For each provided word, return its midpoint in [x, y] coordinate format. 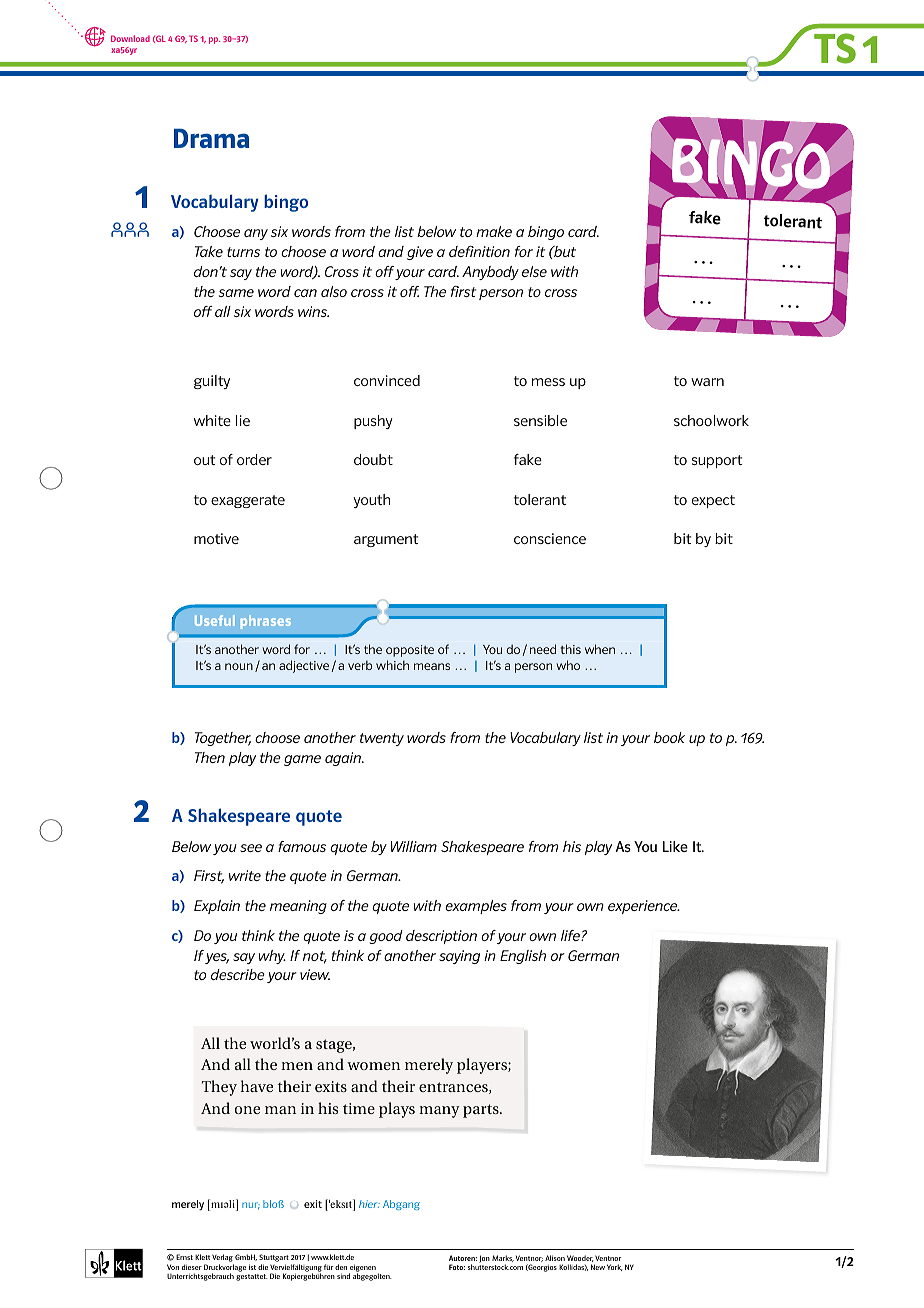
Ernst [184, 1257]
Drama [211, 138]
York [614, 1267]
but [564, 251]
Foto [457, 1267]
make [494, 231]
